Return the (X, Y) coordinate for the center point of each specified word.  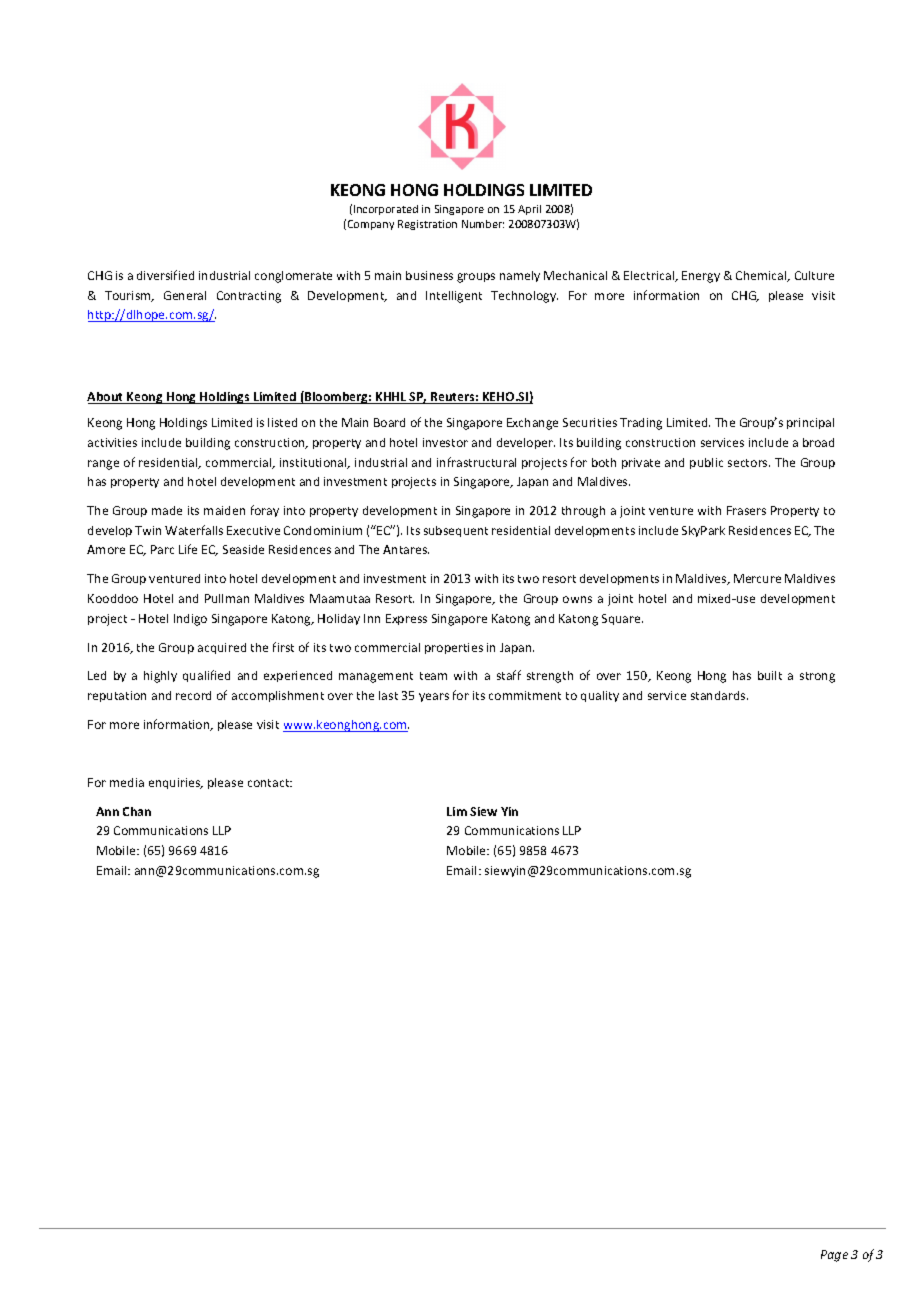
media (127, 782)
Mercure (757, 578)
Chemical (762, 276)
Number (483, 224)
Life (188, 549)
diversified (165, 275)
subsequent (456, 531)
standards (719, 695)
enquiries (176, 783)
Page (834, 1256)
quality (600, 696)
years (434, 697)
